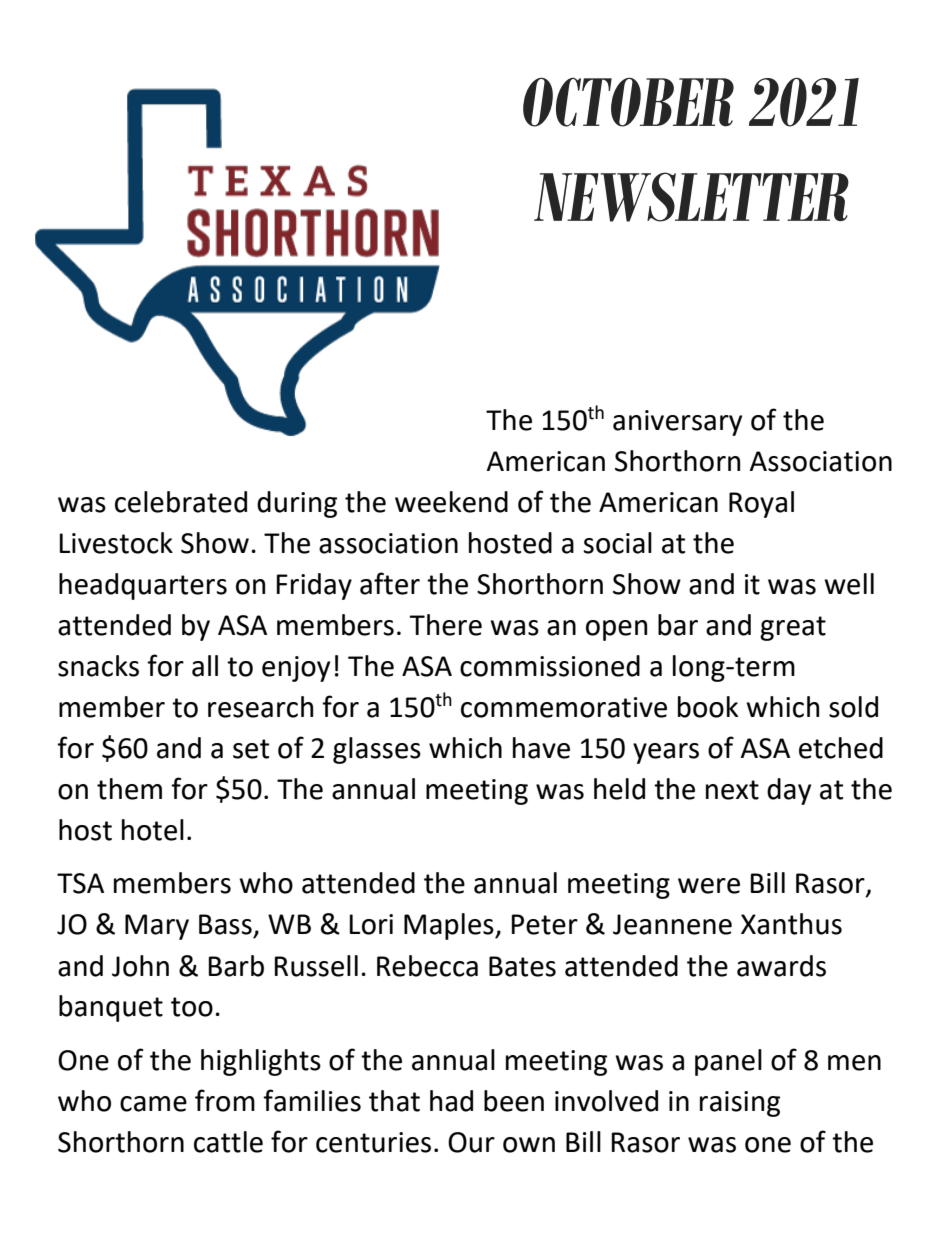 The image size is (952, 1233). What do you see at coordinates (628, 102) in the screenshot?
I see `OCTOBER` at bounding box center [628, 102].
